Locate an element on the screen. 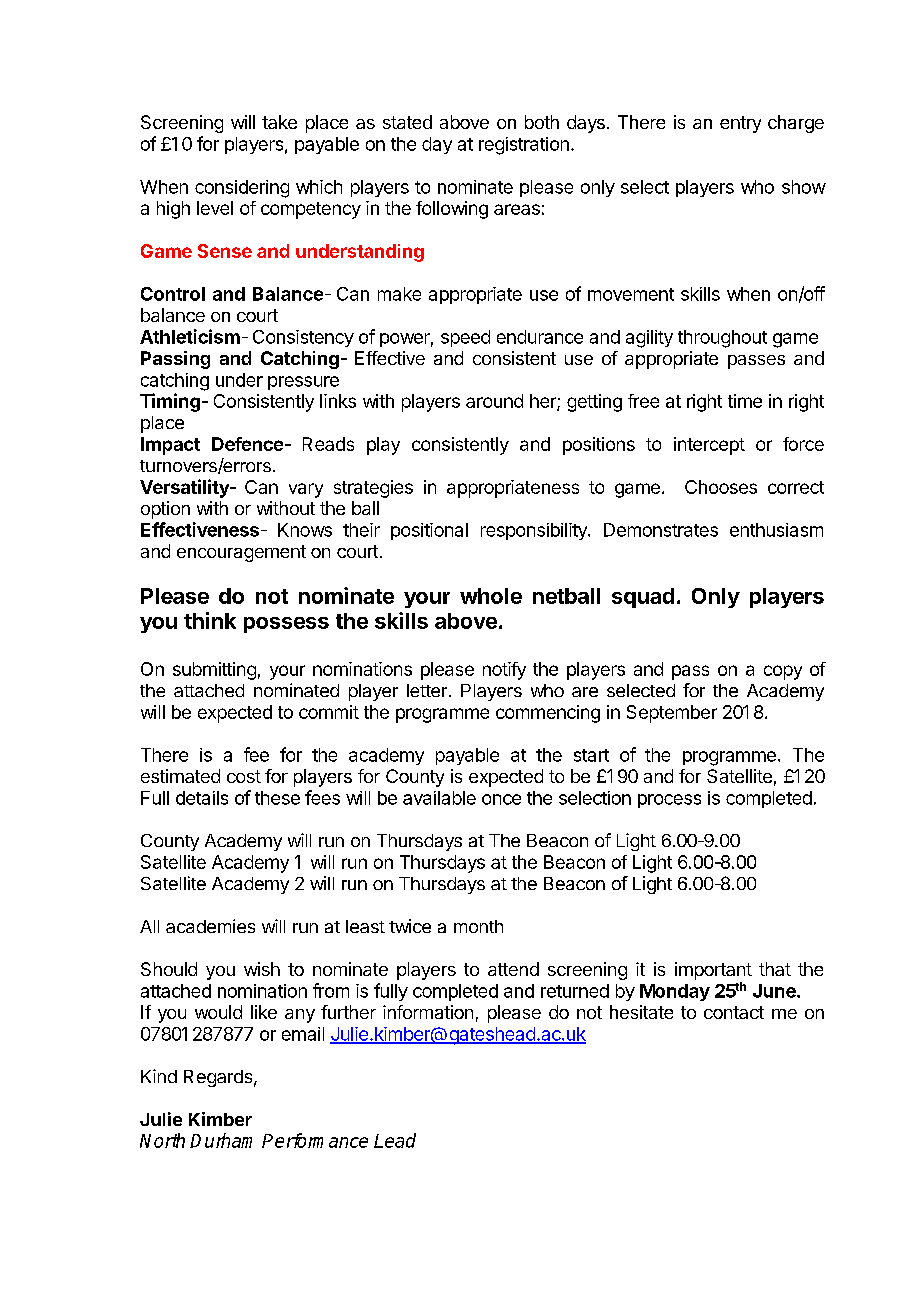 This screenshot has height=1308, width=924. month is located at coordinates (478, 926).
